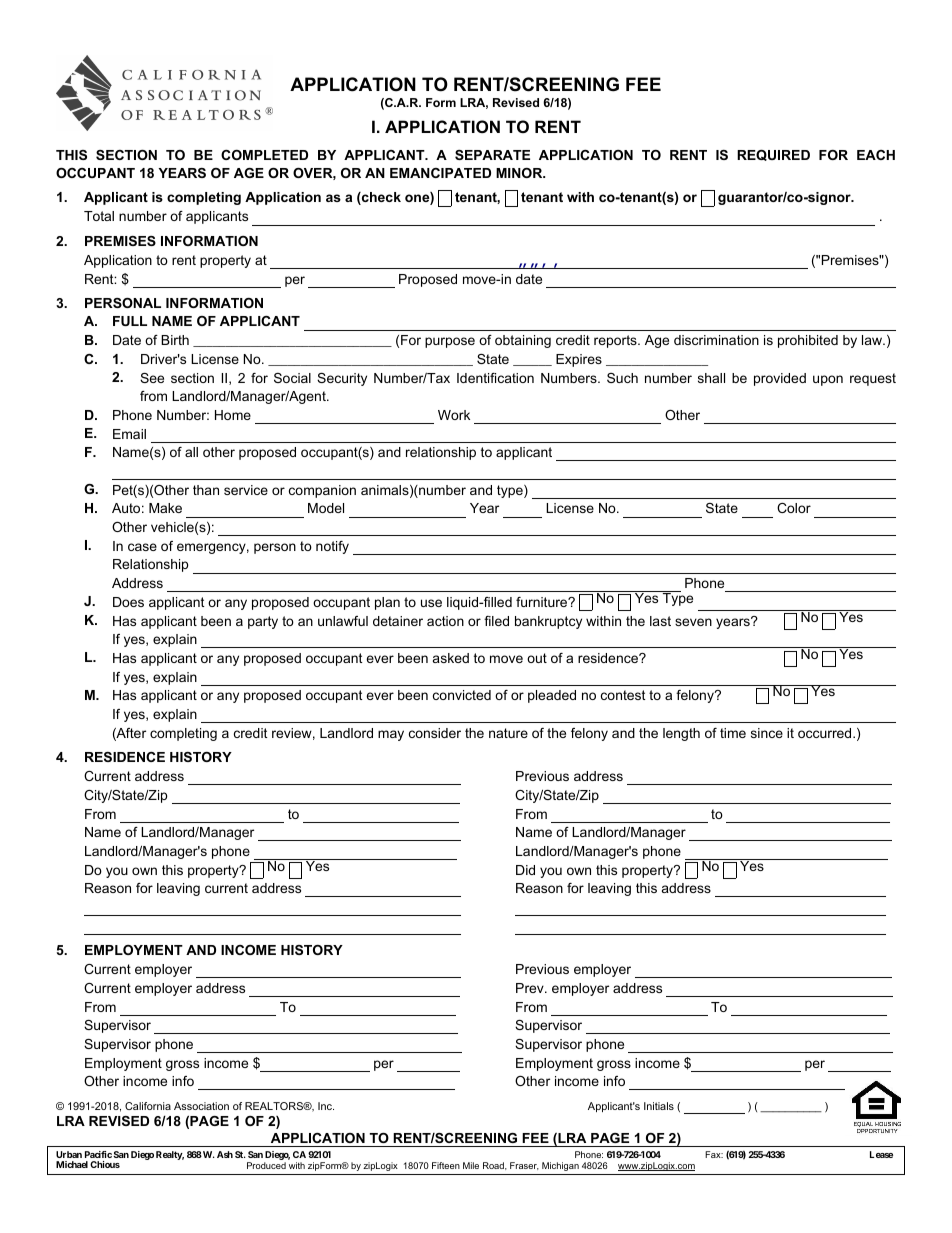 The height and width of the page is (1233, 952). Describe the element at coordinates (440, 173) in the page. I see `EMANCIPATED` at that location.
